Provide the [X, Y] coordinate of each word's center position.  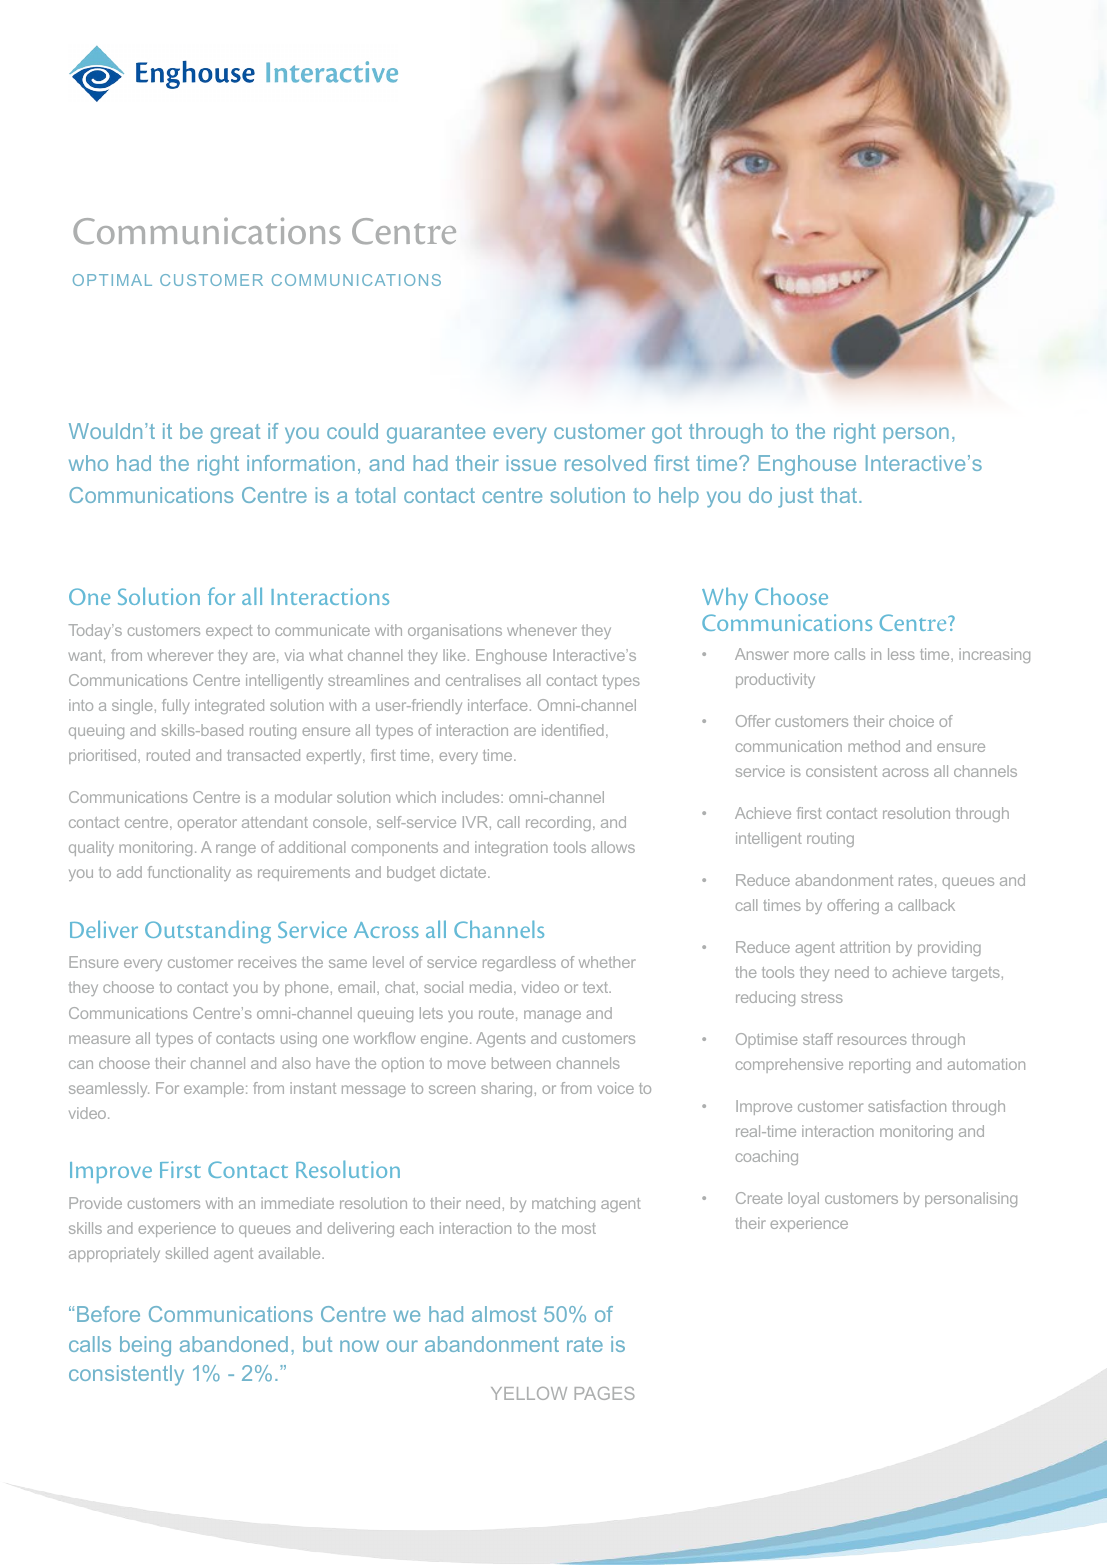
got [667, 434]
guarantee [436, 434]
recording [558, 823]
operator [207, 824]
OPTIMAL [112, 280]
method [874, 746]
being [145, 1346]
